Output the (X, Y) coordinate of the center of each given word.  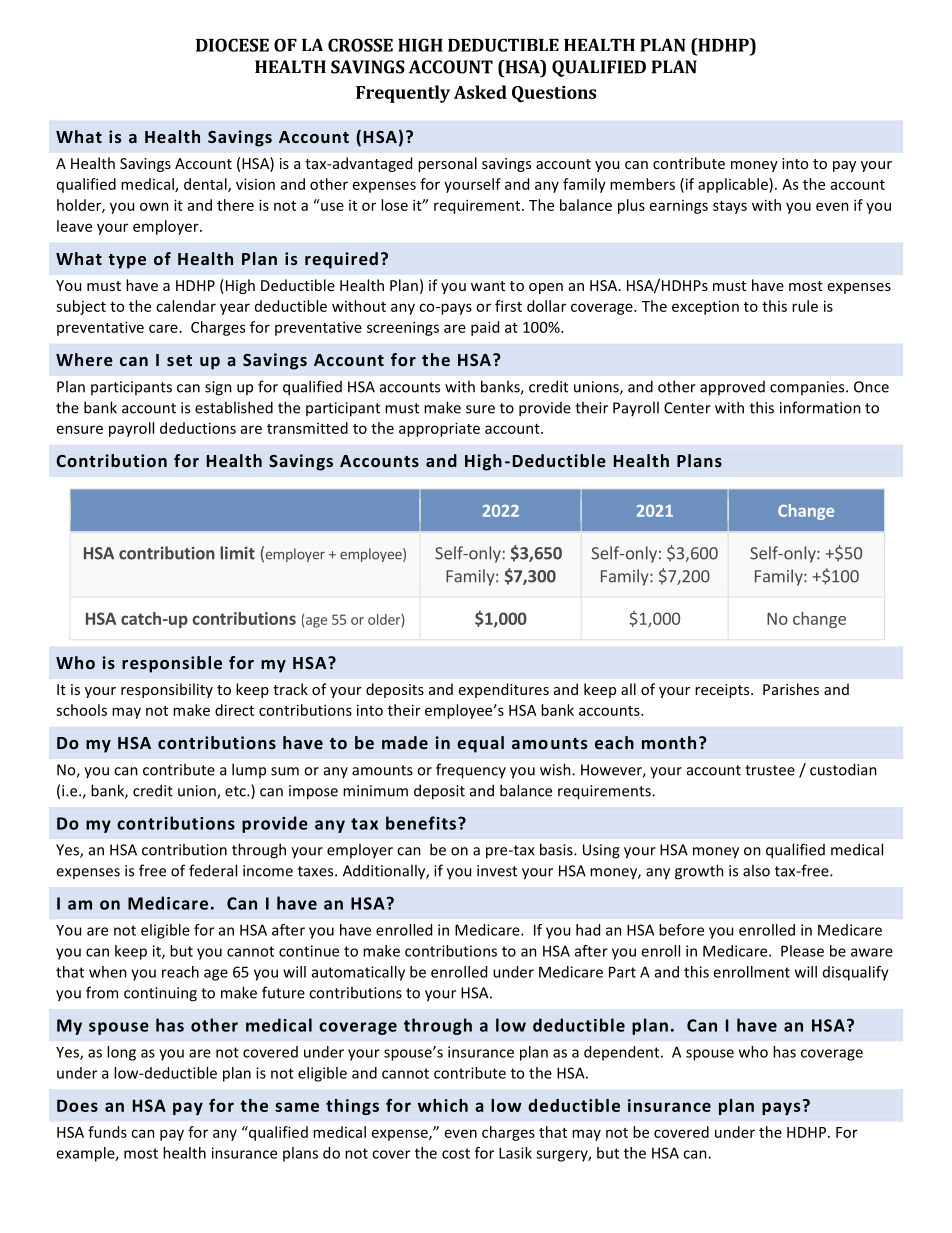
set (179, 360)
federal (213, 870)
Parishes (791, 689)
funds (107, 1132)
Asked (480, 92)
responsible (172, 664)
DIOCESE (232, 45)
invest (497, 871)
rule (805, 306)
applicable (734, 185)
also (756, 870)
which (443, 1105)
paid (485, 328)
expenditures (504, 690)
